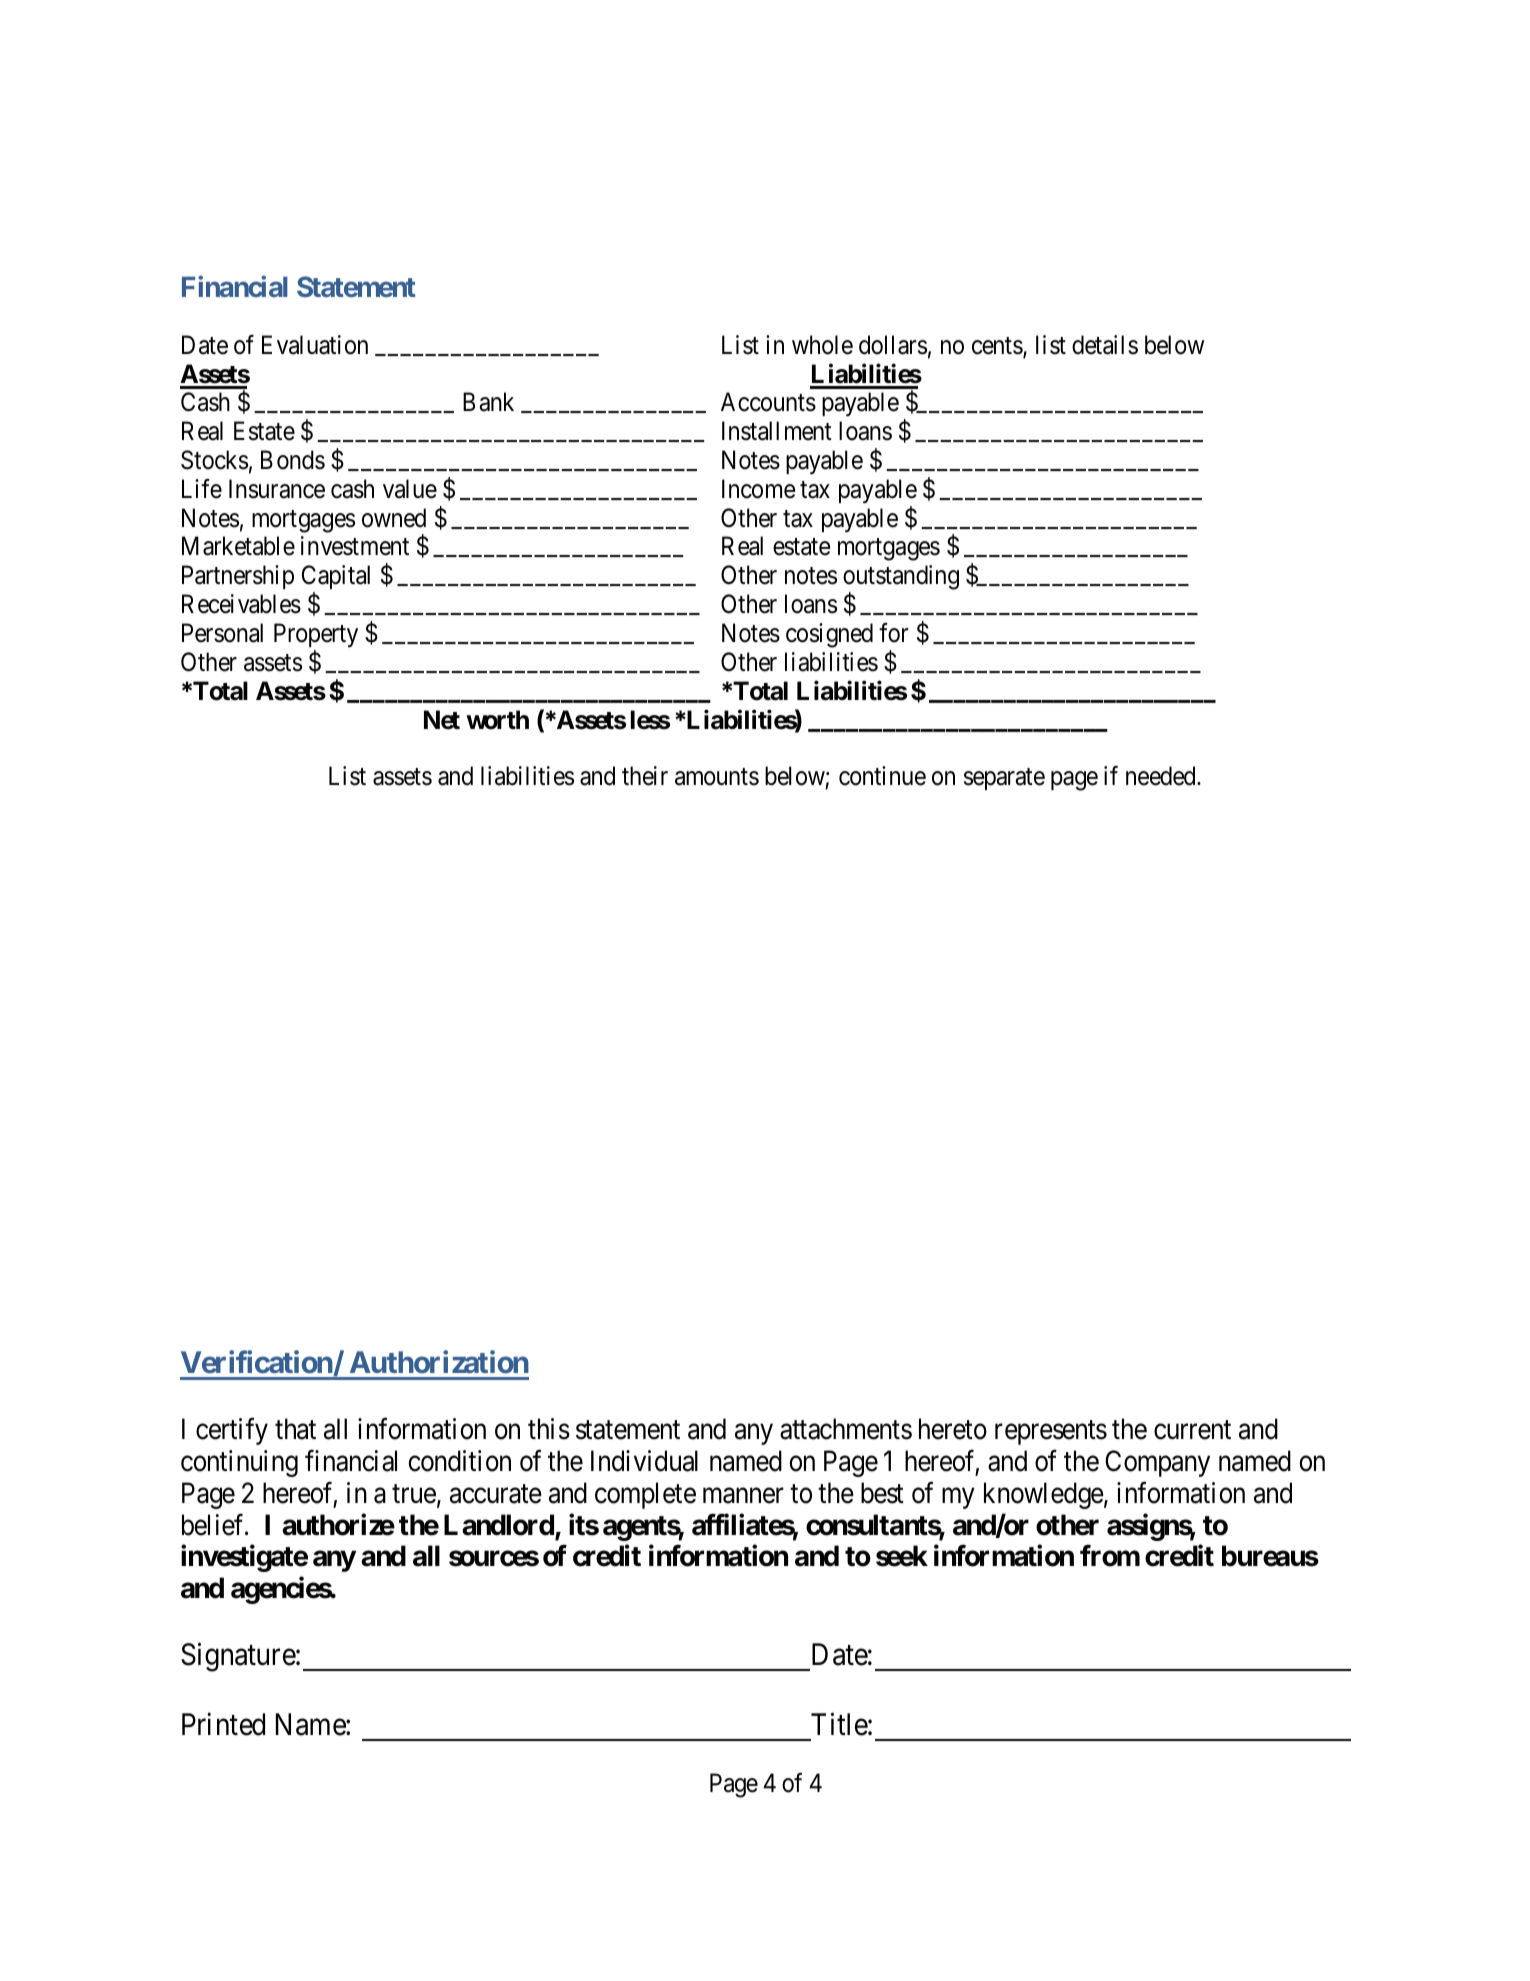 The width and height of the screenshot is (1530, 1981). What do you see at coordinates (223, 1724) in the screenshot?
I see `Printed` at bounding box center [223, 1724].
